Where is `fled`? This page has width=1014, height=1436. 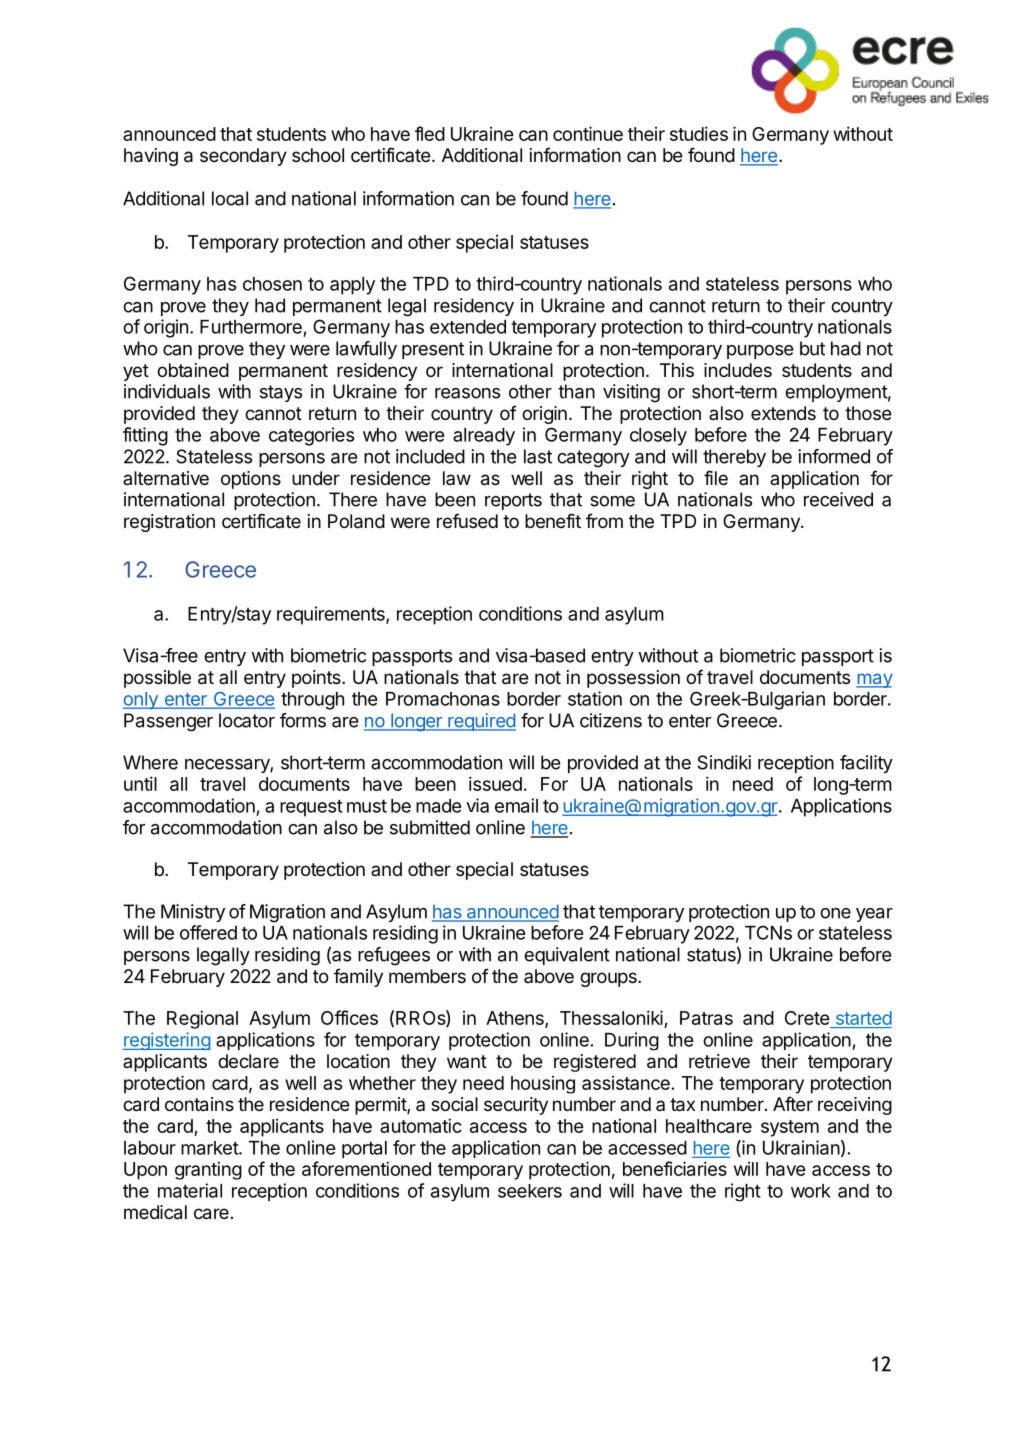
fled is located at coordinates (430, 133).
